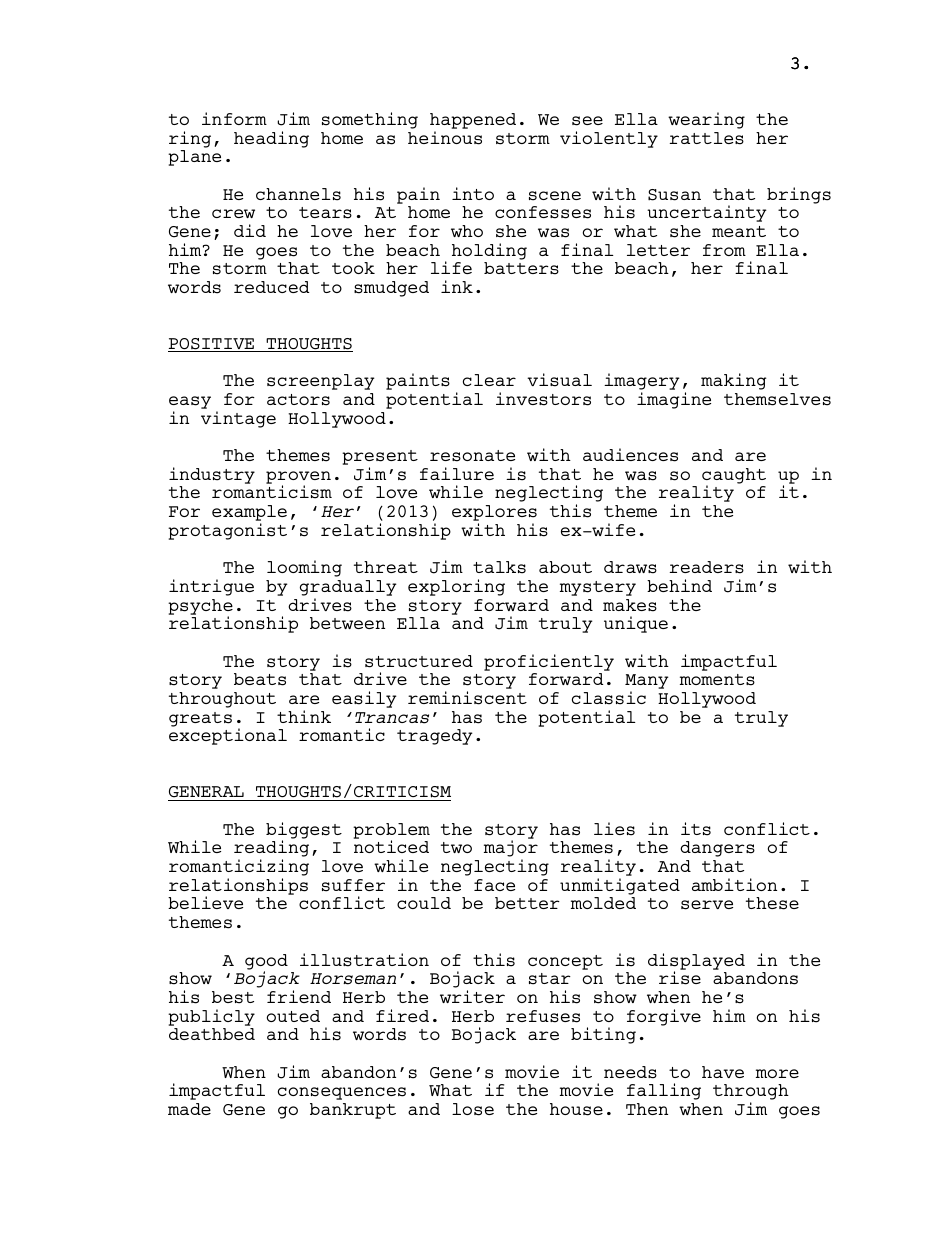 The width and height of the screenshot is (952, 1233). Describe the element at coordinates (473, 1109) in the screenshot. I see `lose` at that location.
